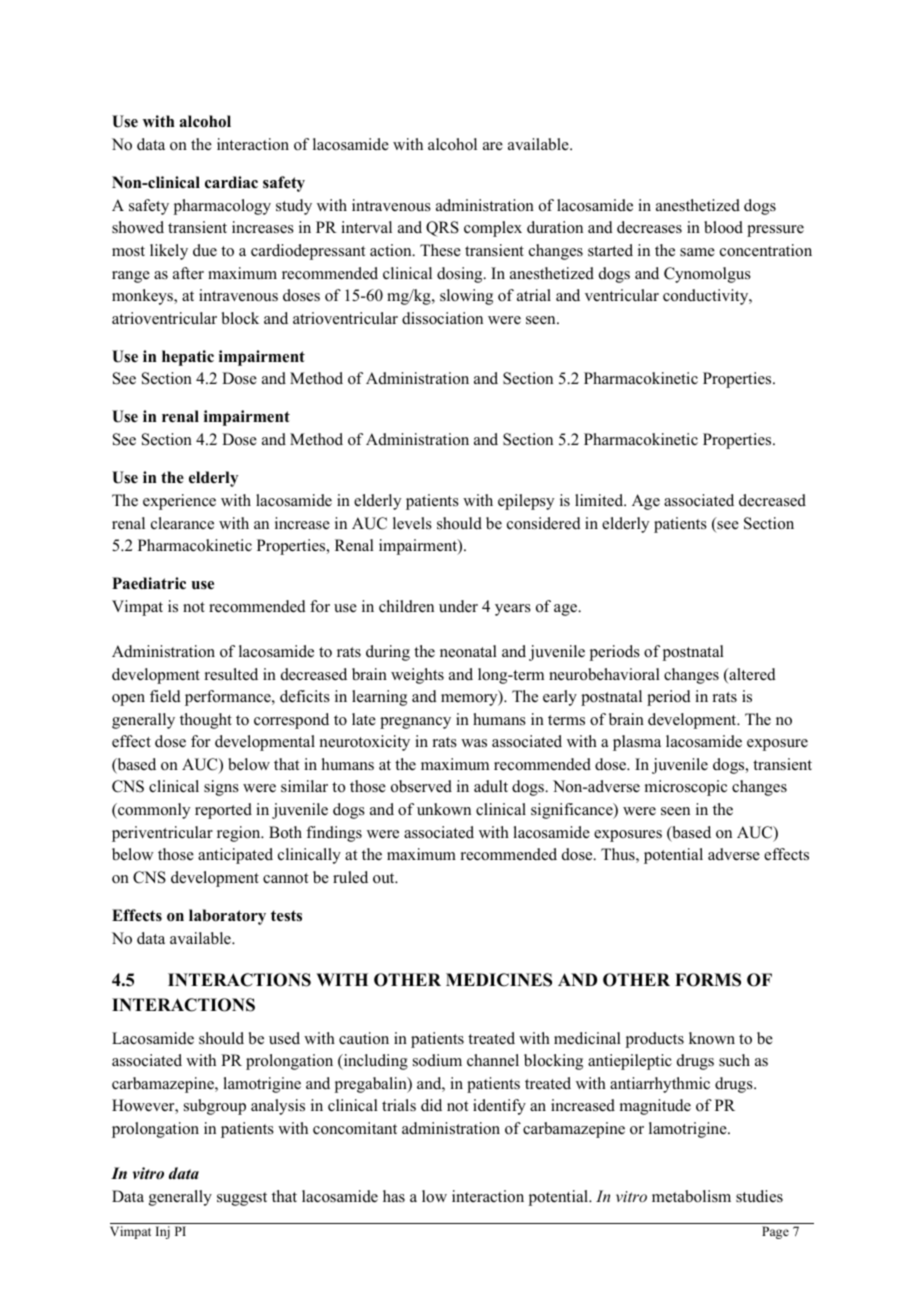 This screenshot has width=924, height=1308. What do you see at coordinates (394, 1196) in the screenshot?
I see `has` at bounding box center [394, 1196].
